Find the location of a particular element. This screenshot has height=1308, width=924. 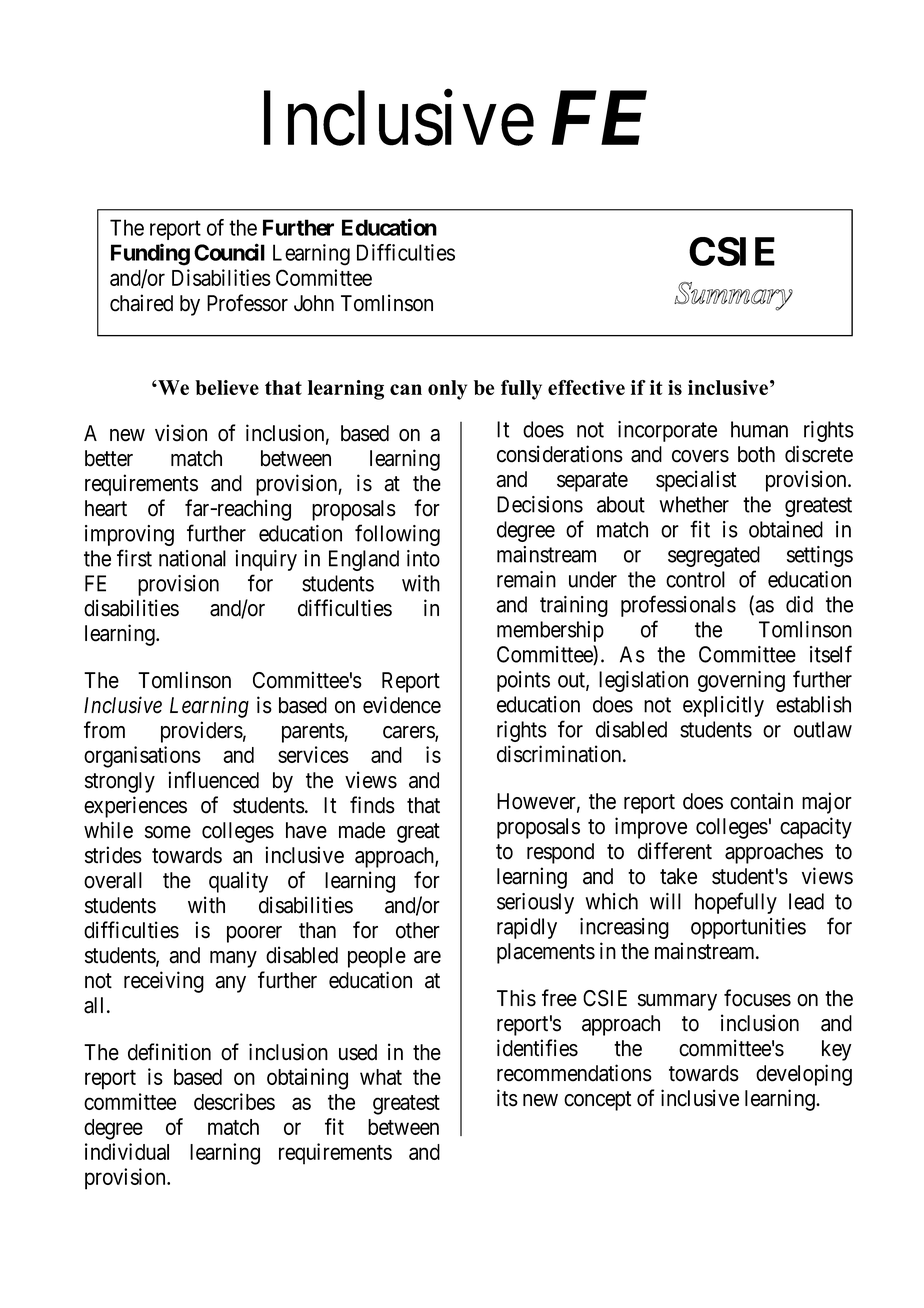

effective is located at coordinates (586, 387).
